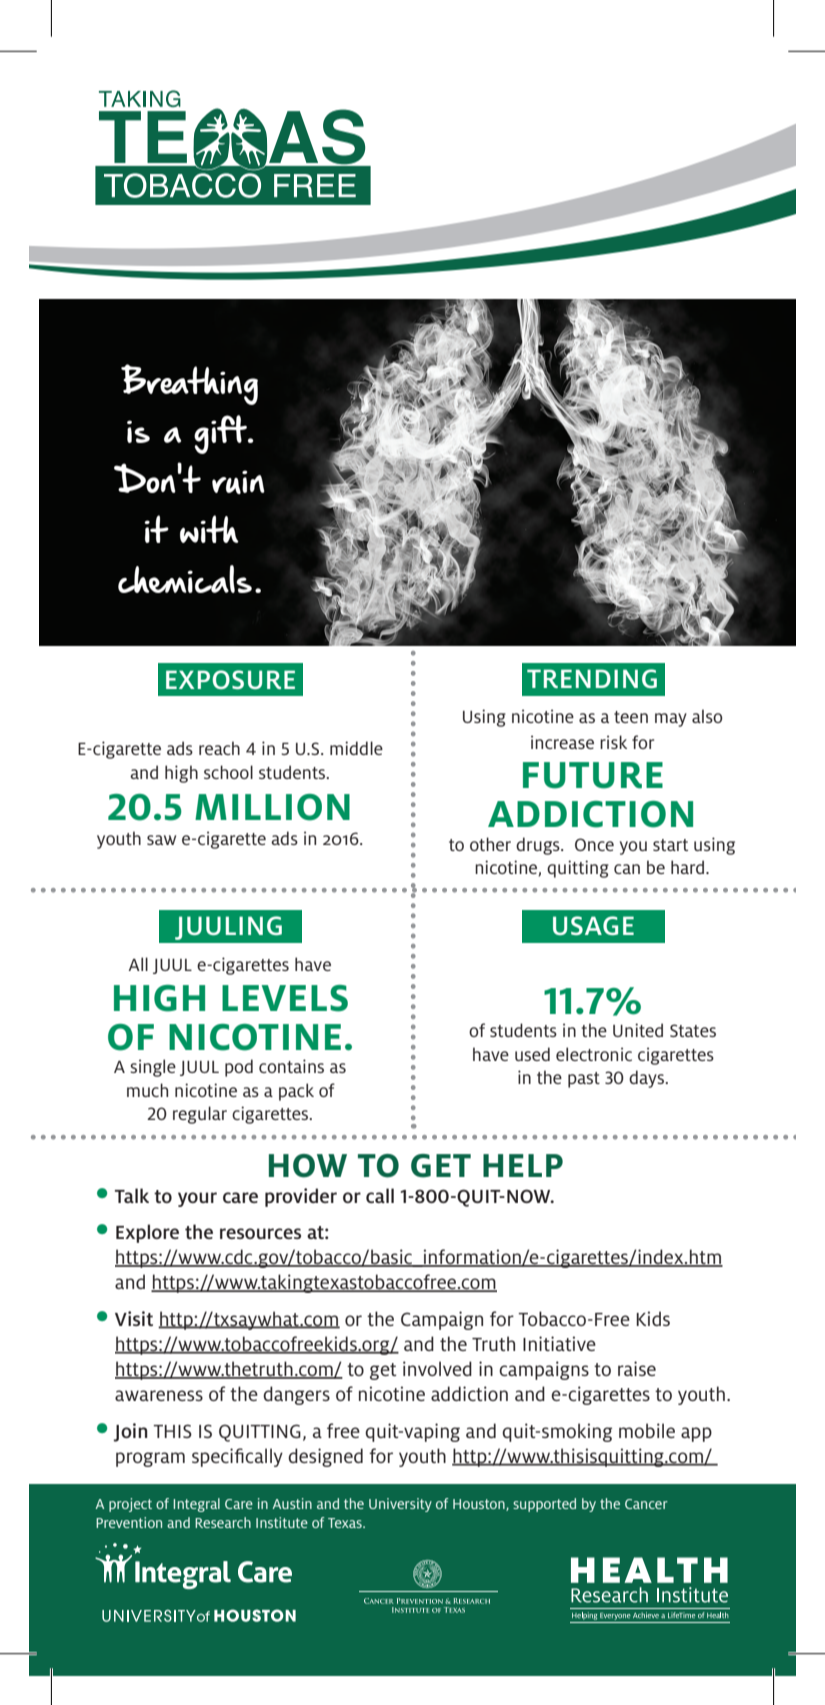 The height and width of the screenshot is (1705, 825). I want to click on other, so click(490, 844).
